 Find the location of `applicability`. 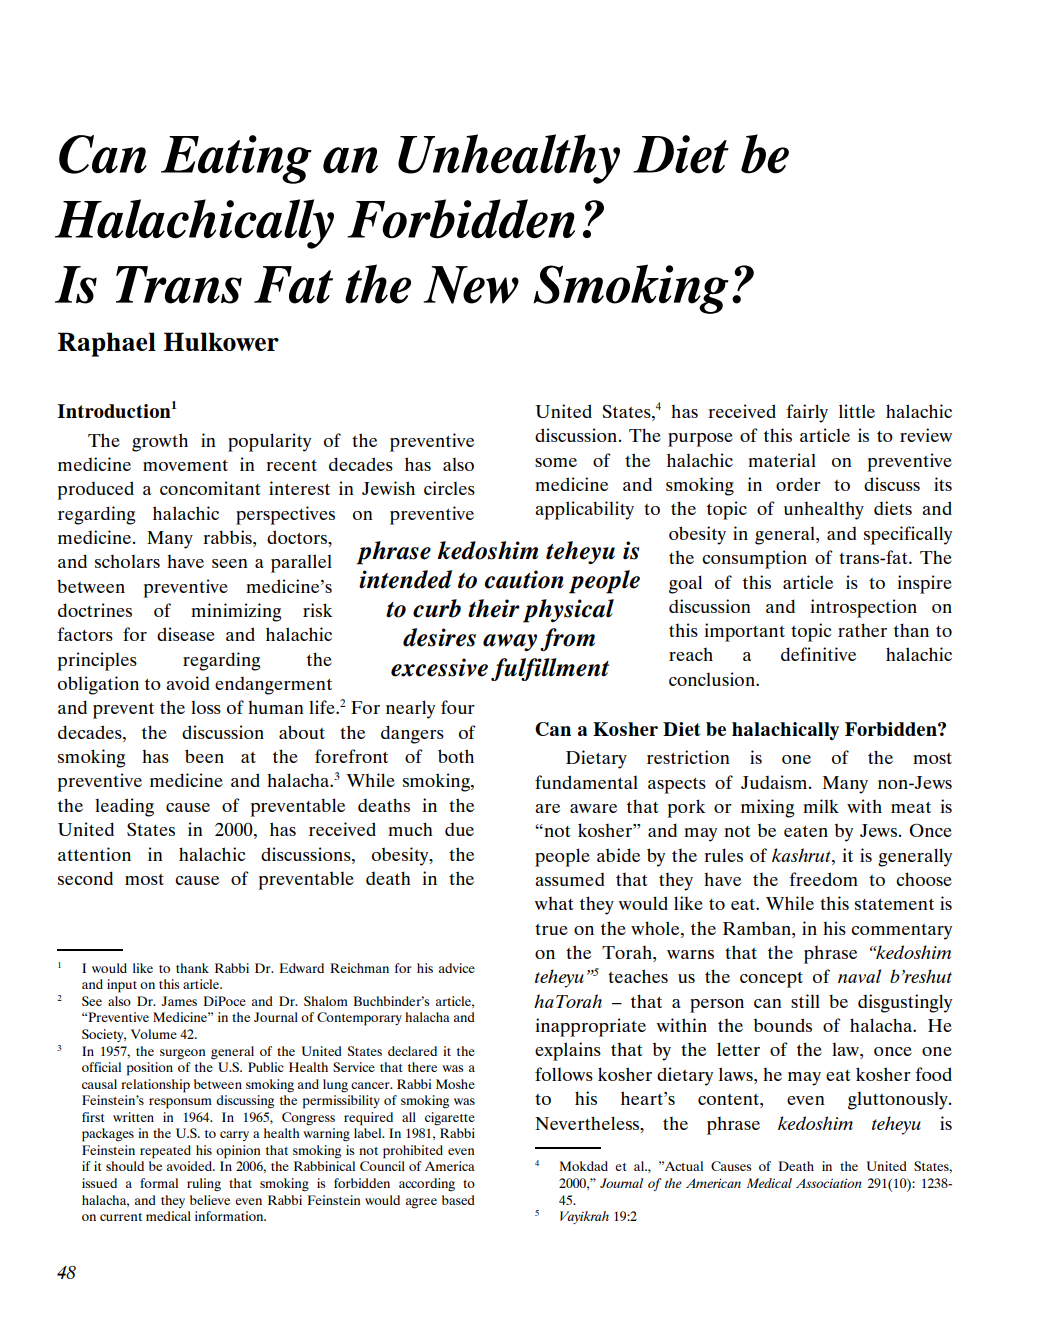

applicability is located at coordinates (584, 510).
